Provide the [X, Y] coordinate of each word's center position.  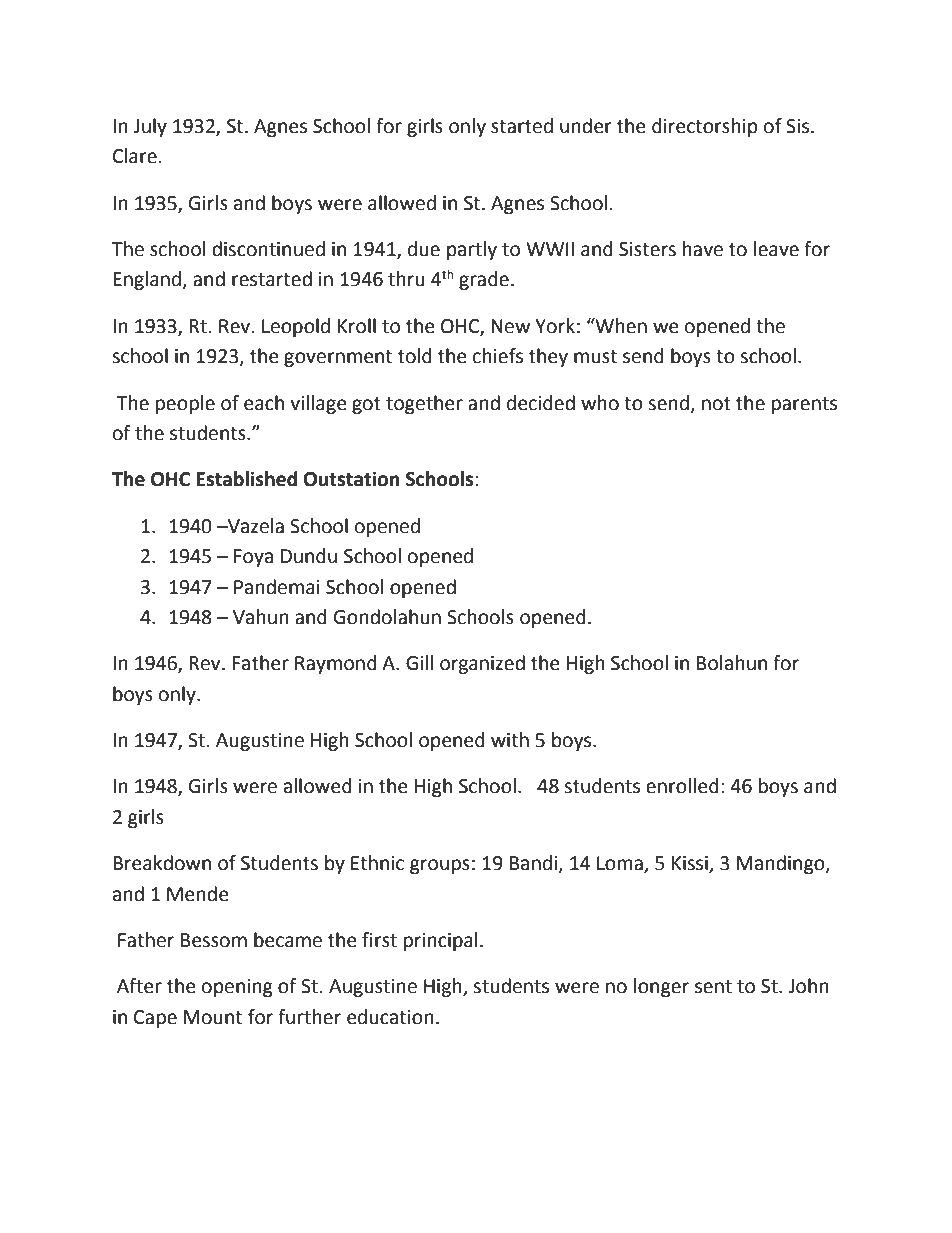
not [716, 404]
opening [237, 988]
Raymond [336, 664]
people [185, 404]
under [586, 126]
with [510, 740]
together [424, 404]
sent [713, 987]
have [703, 249]
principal [440, 941]
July [150, 127]
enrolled [682, 786]
